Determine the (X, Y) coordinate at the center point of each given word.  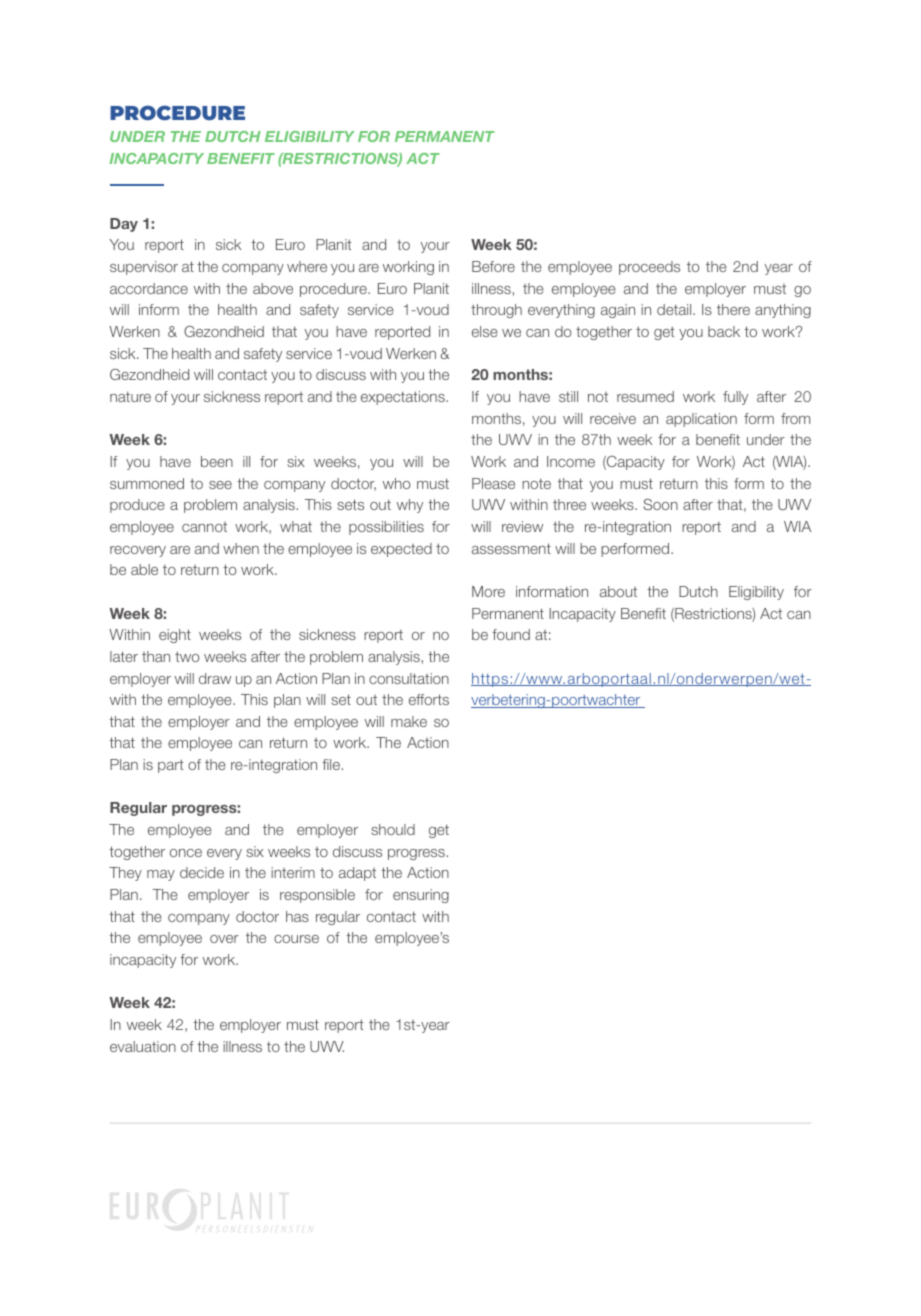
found (511, 634)
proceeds (649, 268)
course (296, 939)
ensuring (421, 896)
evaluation (143, 1046)
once (186, 853)
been (217, 461)
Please (493, 483)
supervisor (144, 268)
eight (175, 636)
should (393, 829)
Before (493, 266)
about (618, 591)
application (701, 420)
